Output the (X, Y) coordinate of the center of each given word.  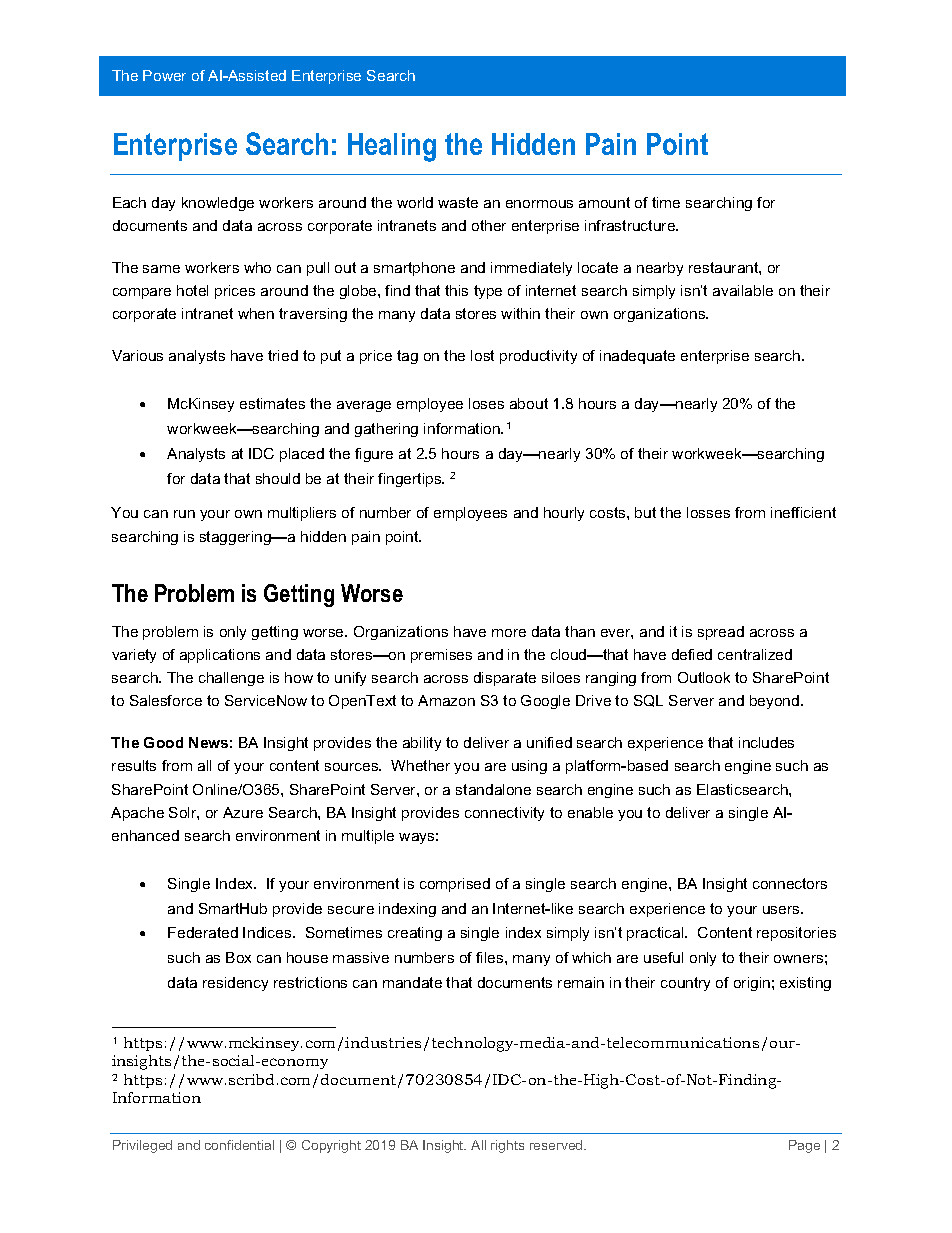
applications (220, 656)
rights (507, 1146)
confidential (239, 1145)
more (509, 633)
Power (164, 75)
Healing (392, 147)
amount (604, 202)
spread (721, 633)
